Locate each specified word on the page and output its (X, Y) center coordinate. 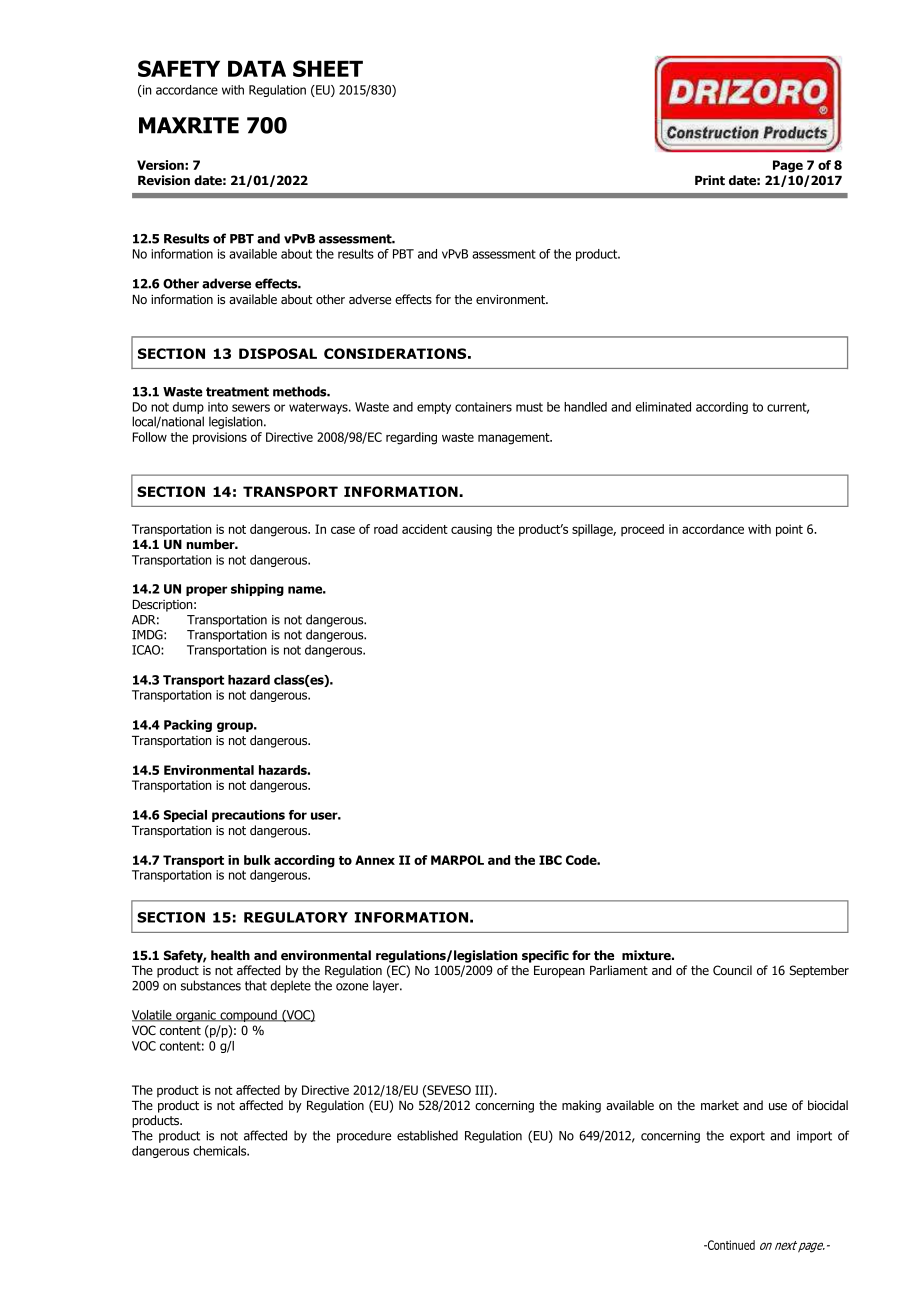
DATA (257, 68)
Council (732, 970)
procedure (364, 1136)
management (515, 439)
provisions (220, 438)
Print (710, 180)
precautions (248, 816)
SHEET (328, 68)
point (789, 530)
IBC (550, 860)
